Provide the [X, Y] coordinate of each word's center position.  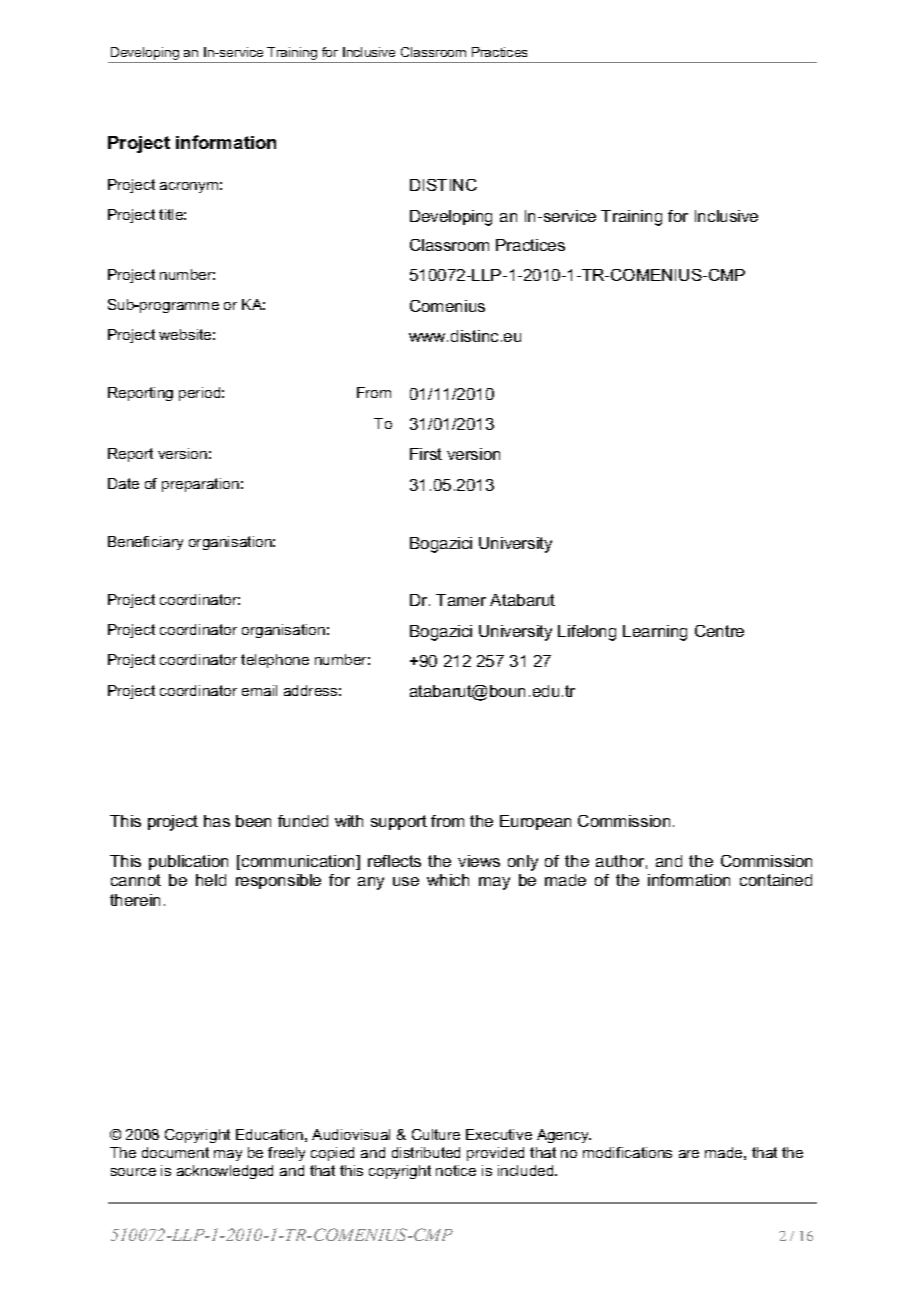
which [448, 880]
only [523, 863]
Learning [655, 633]
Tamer [461, 600]
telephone [275, 661]
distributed [426, 1152]
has [217, 821]
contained [776, 880]
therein [135, 900]
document [175, 1152]
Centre [719, 631]
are [689, 1154]
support [399, 822]
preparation [200, 485]
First [426, 454]
